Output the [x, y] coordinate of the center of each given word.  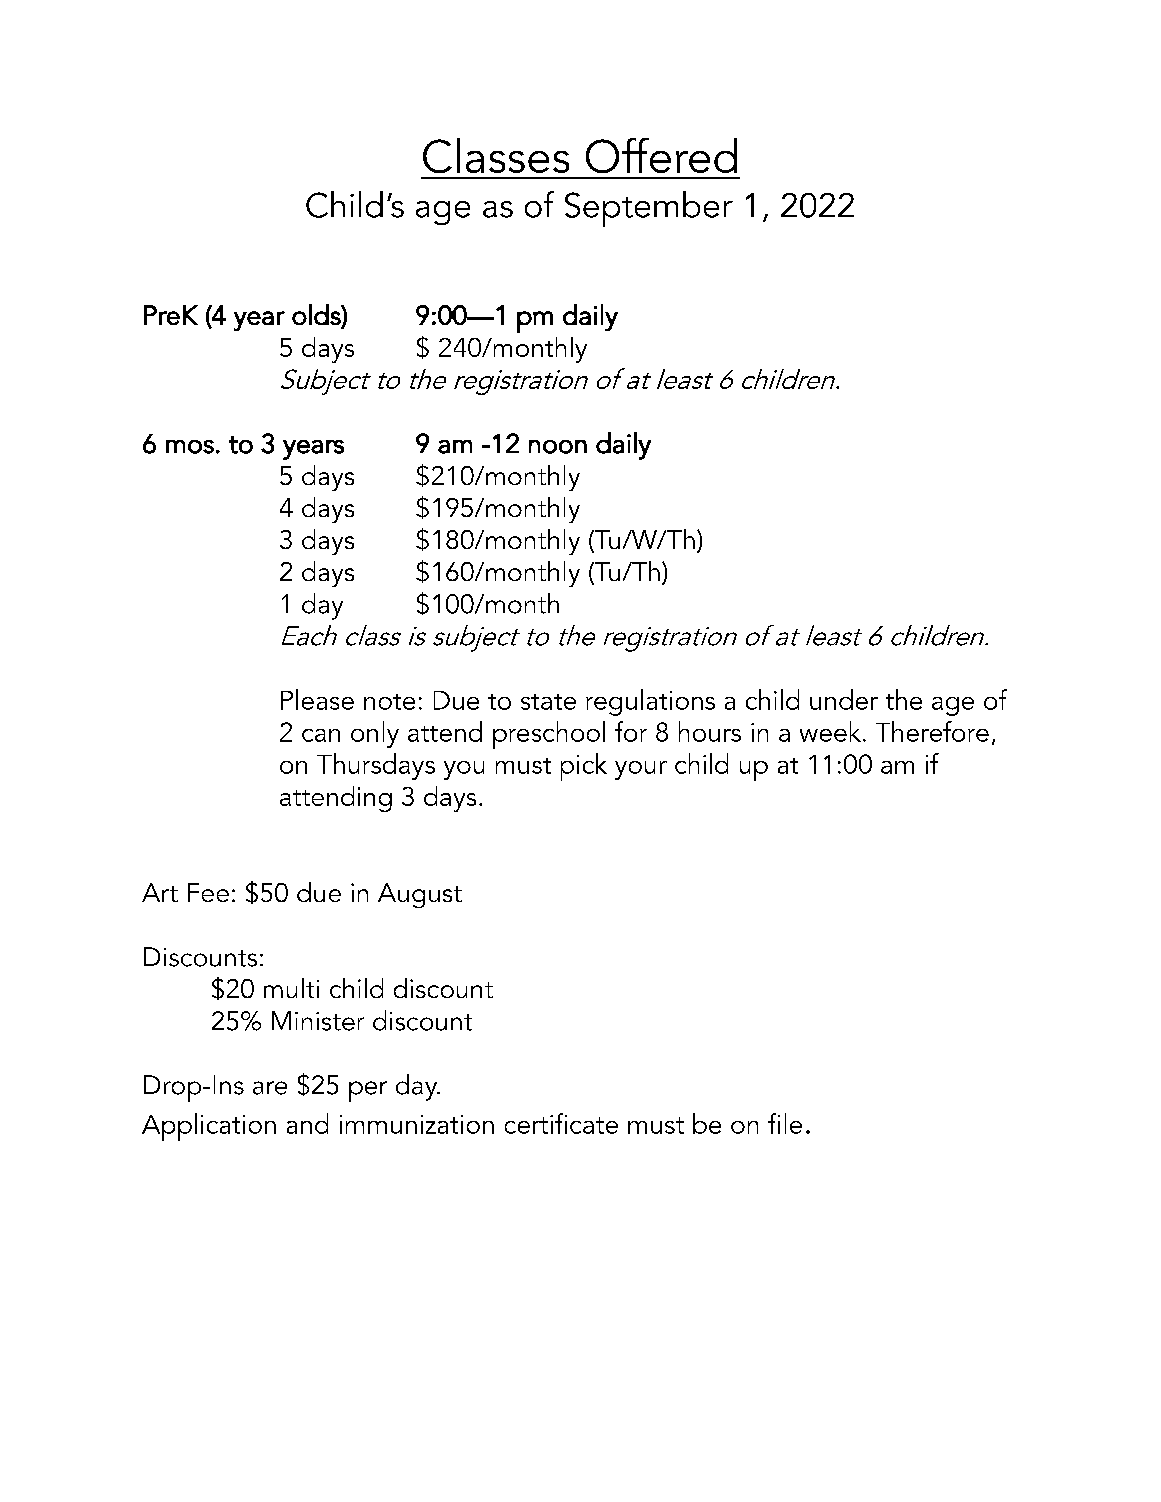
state [548, 702]
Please [317, 699]
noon [558, 447]
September [649, 209]
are [270, 1088]
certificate [561, 1123]
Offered [661, 155]
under [844, 699]
